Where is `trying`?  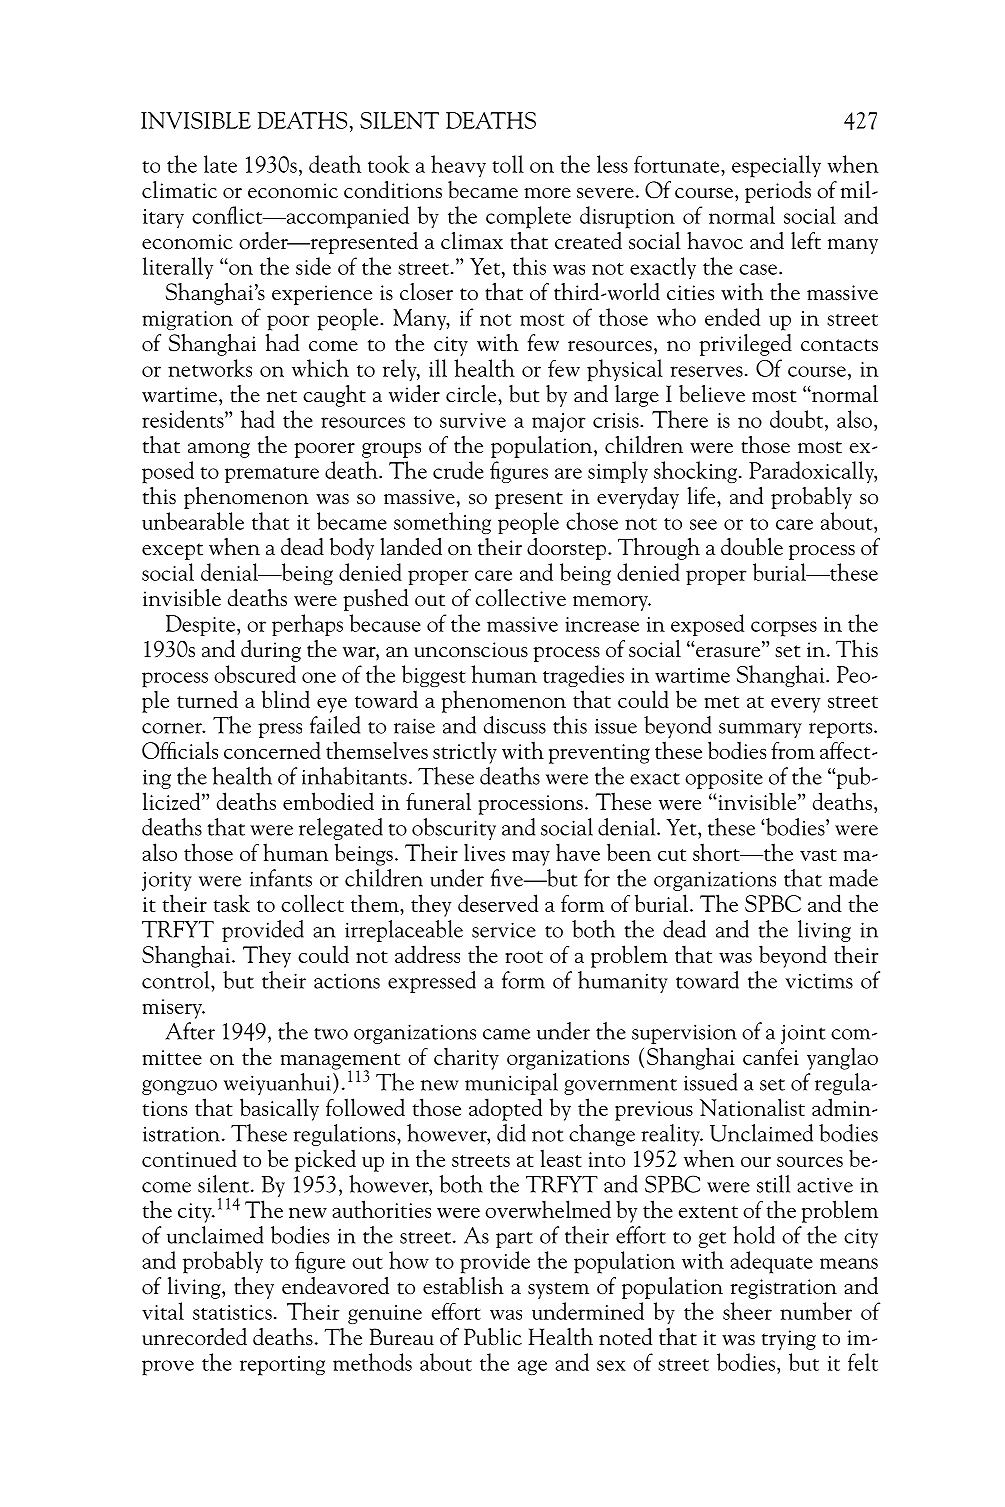
trying is located at coordinates (789, 1340).
